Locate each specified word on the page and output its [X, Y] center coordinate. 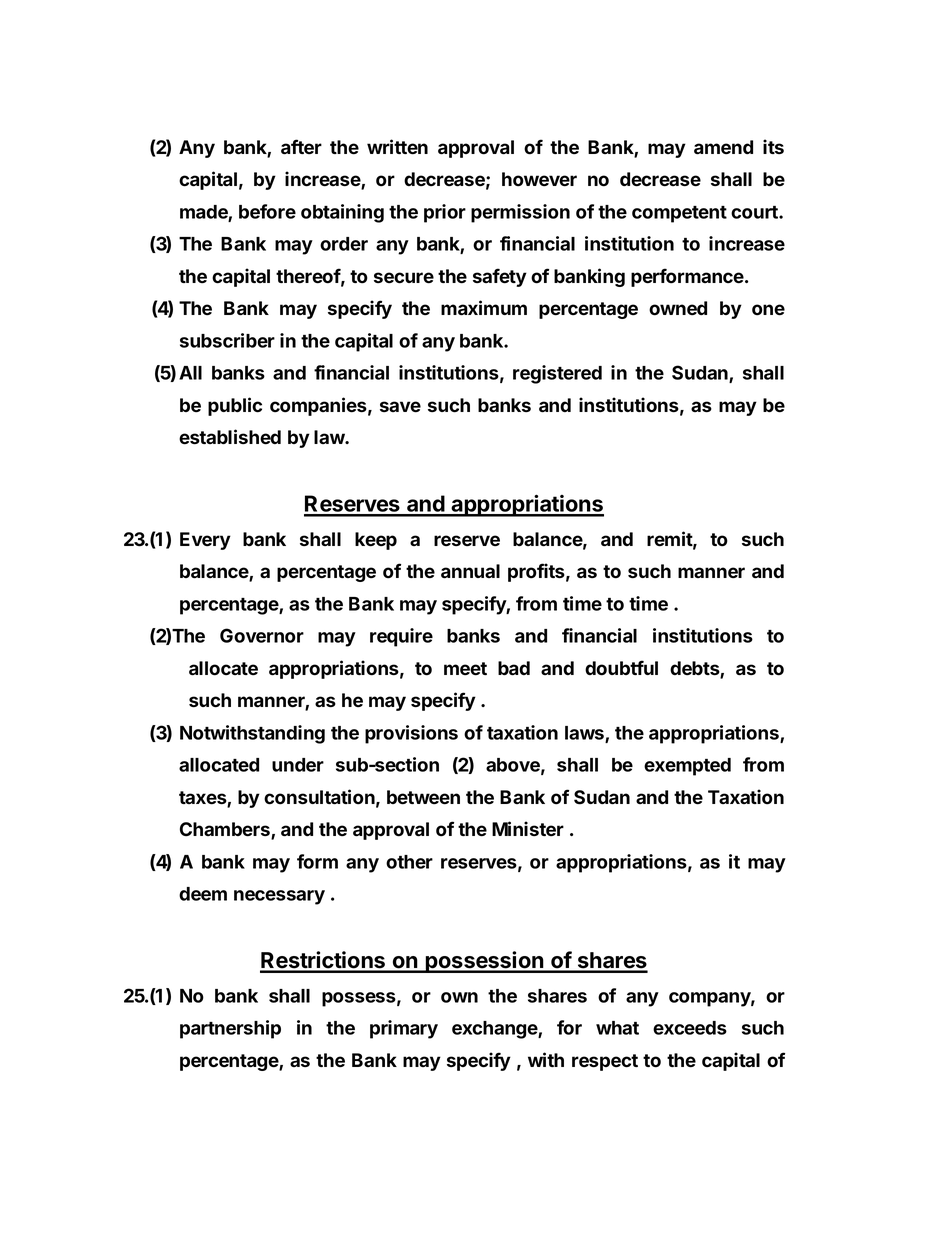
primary [404, 1029]
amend [723, 147]
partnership [230, 1029]
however [539, 179]
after [301, 147]
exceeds [690, 1028]
